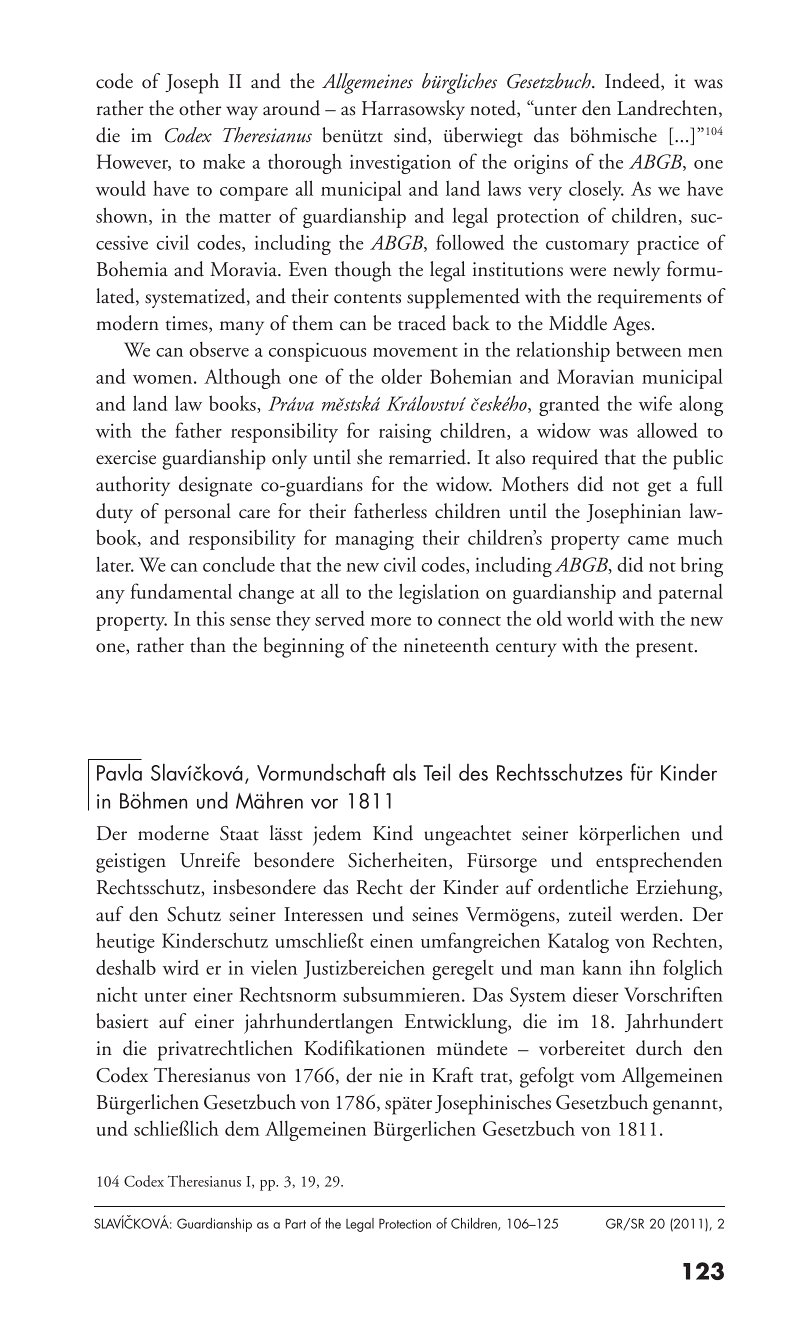 This image has height=1325, width=791. What do you see at coordinates (181, 967) in the image?
I see `wird` at bounding box center [181, 967].
